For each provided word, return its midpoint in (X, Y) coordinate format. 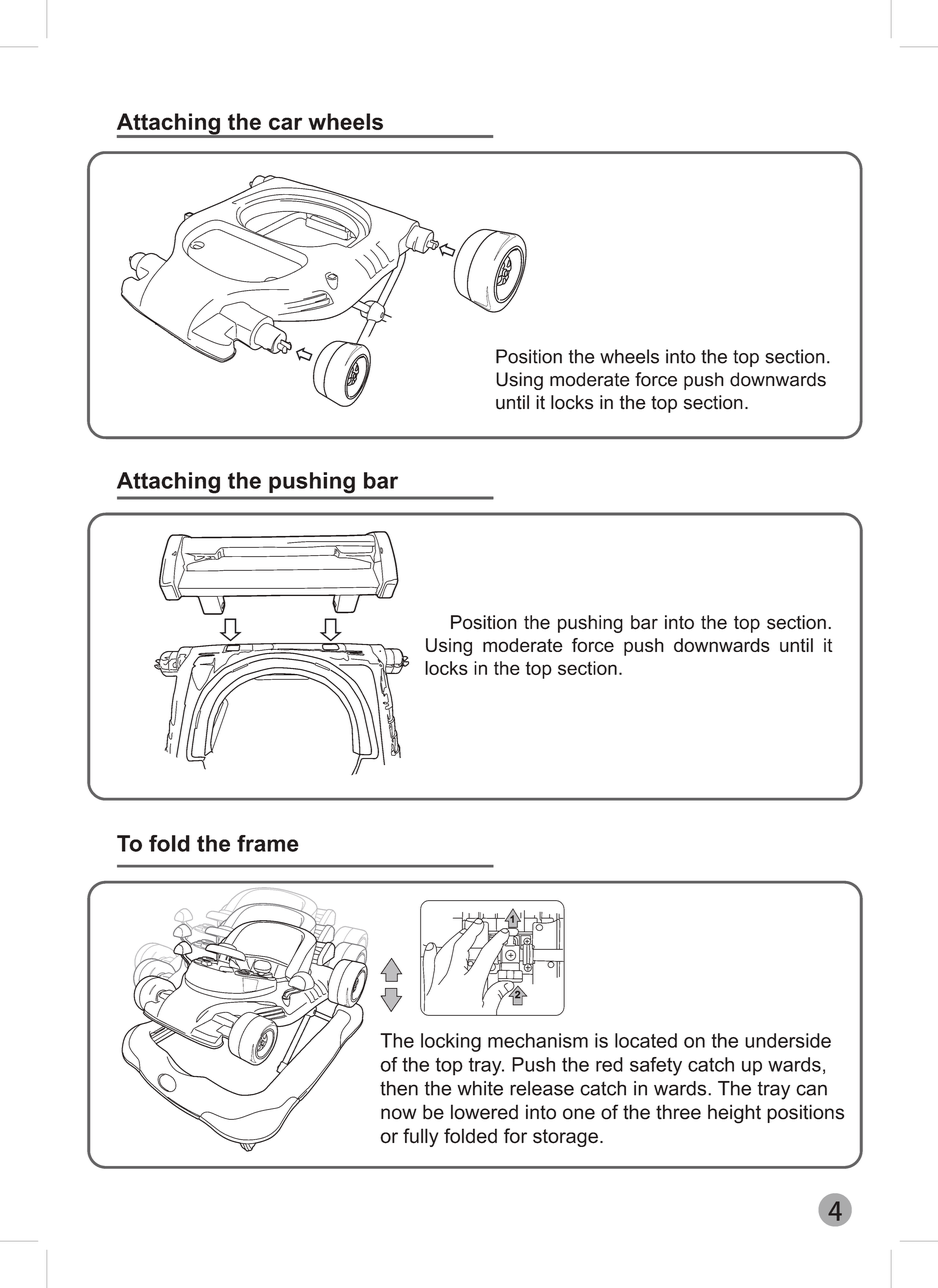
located (646, 1040)
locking (451, 1042)
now (399, 1114)
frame (268, 843)
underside (788, 1040)
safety (656, 1066)
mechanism (538, 1040)
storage (565, 1138)
